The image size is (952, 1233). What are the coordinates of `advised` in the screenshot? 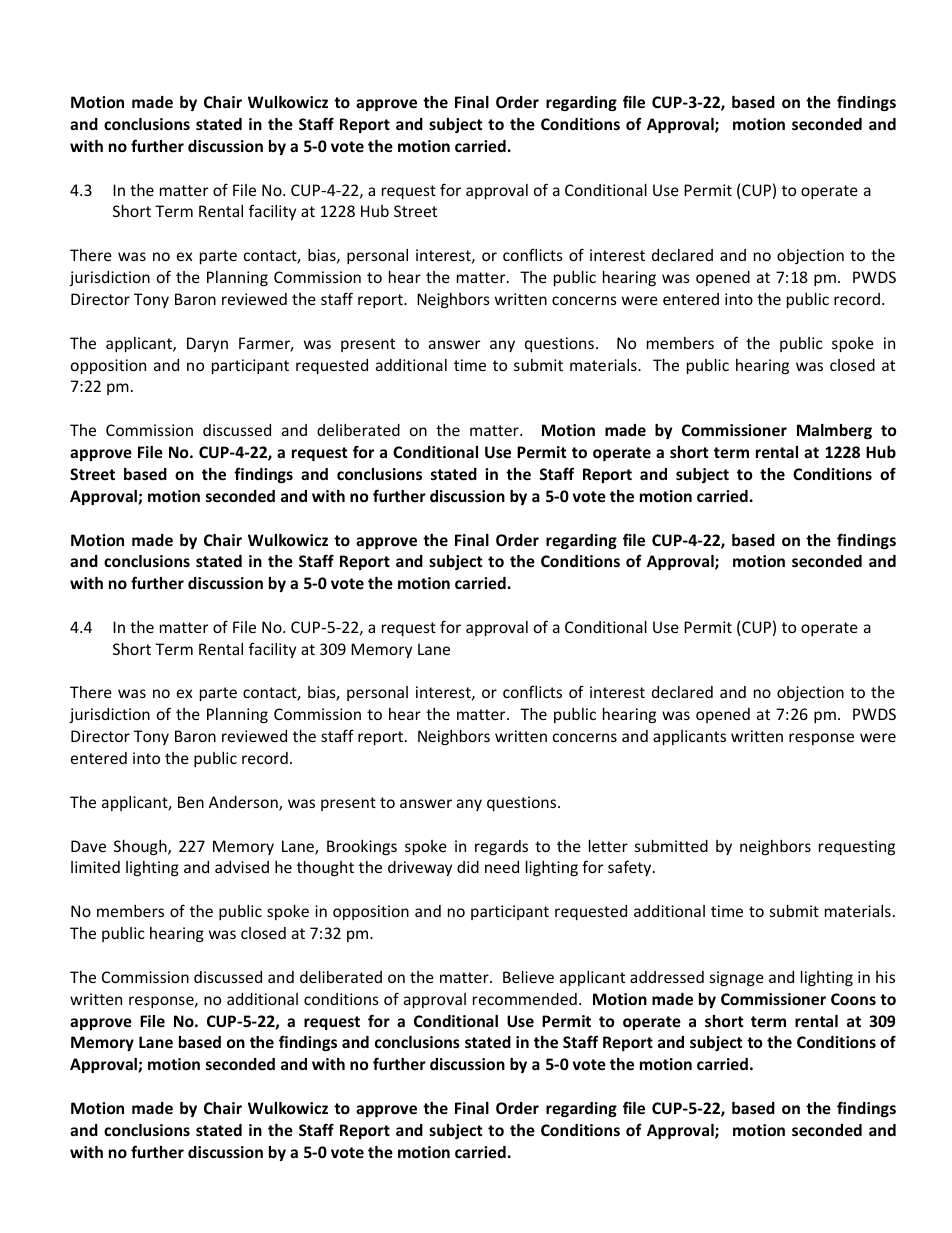 It's located at (242, 867).
